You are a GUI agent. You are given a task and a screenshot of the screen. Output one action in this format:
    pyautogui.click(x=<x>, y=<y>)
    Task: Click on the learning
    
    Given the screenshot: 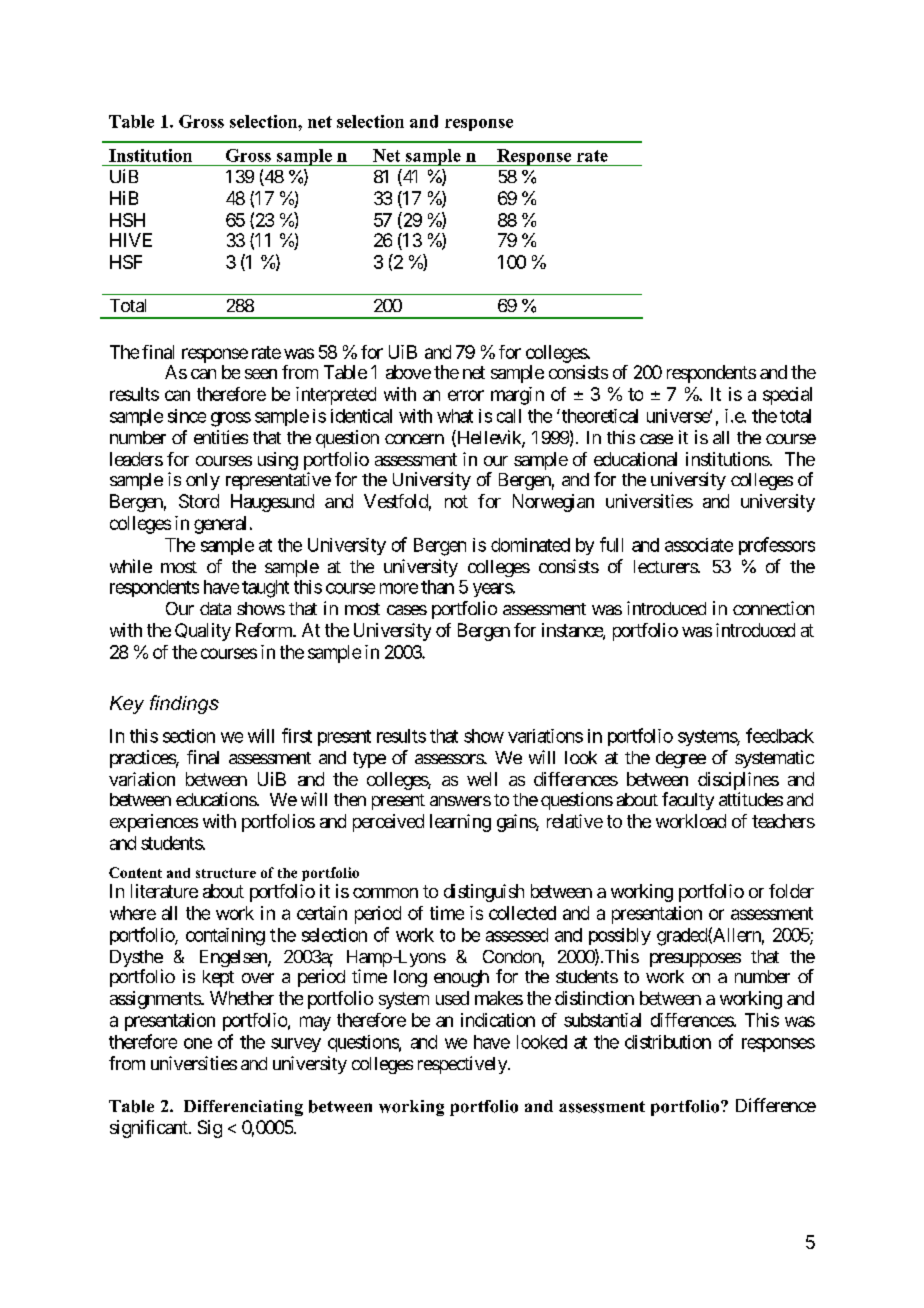 What is the action you would take?
    pyautogui.click(x=460, y=823)
